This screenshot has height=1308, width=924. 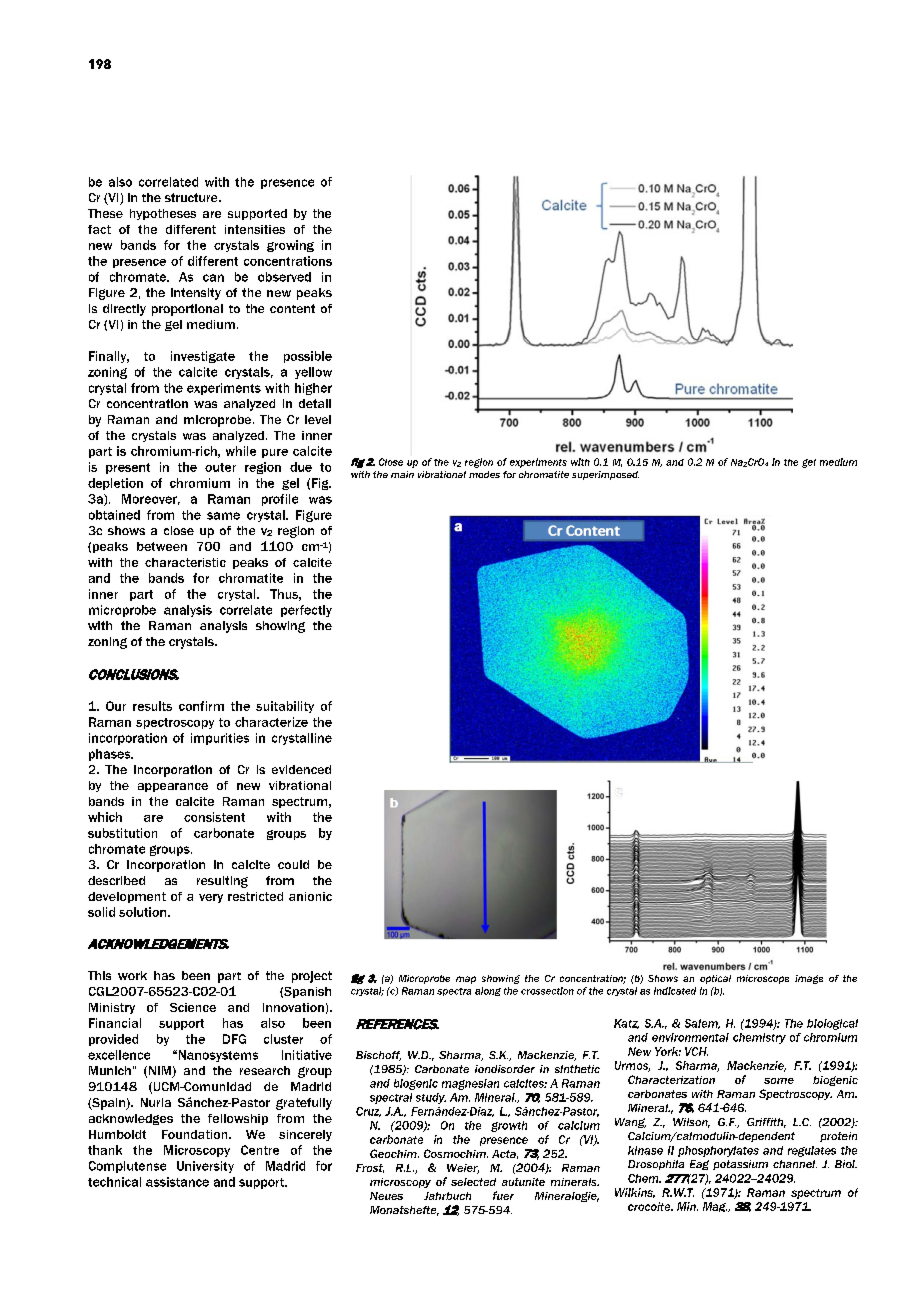 I want to click on suitability, so click(x=285, y=707).
